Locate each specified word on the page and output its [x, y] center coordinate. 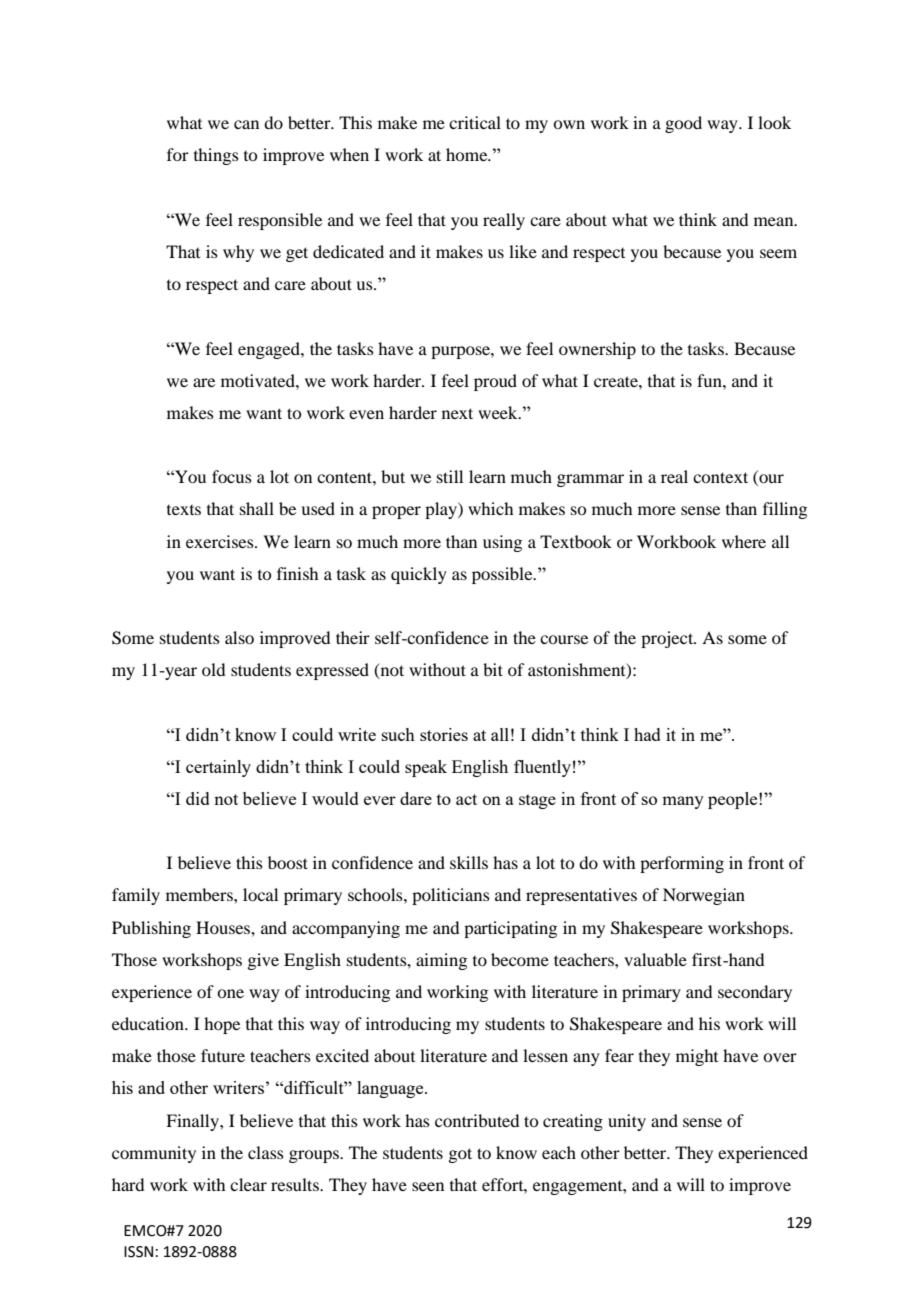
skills [469, 862]
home [468, 154]
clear [248, 1184]
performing [682, 864]
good [683, 124]
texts [184, 510]
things [216, 156]
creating [573, 1122]
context [720, 477]
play [442, 510]
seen [428, 1186]
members [200, 894]
